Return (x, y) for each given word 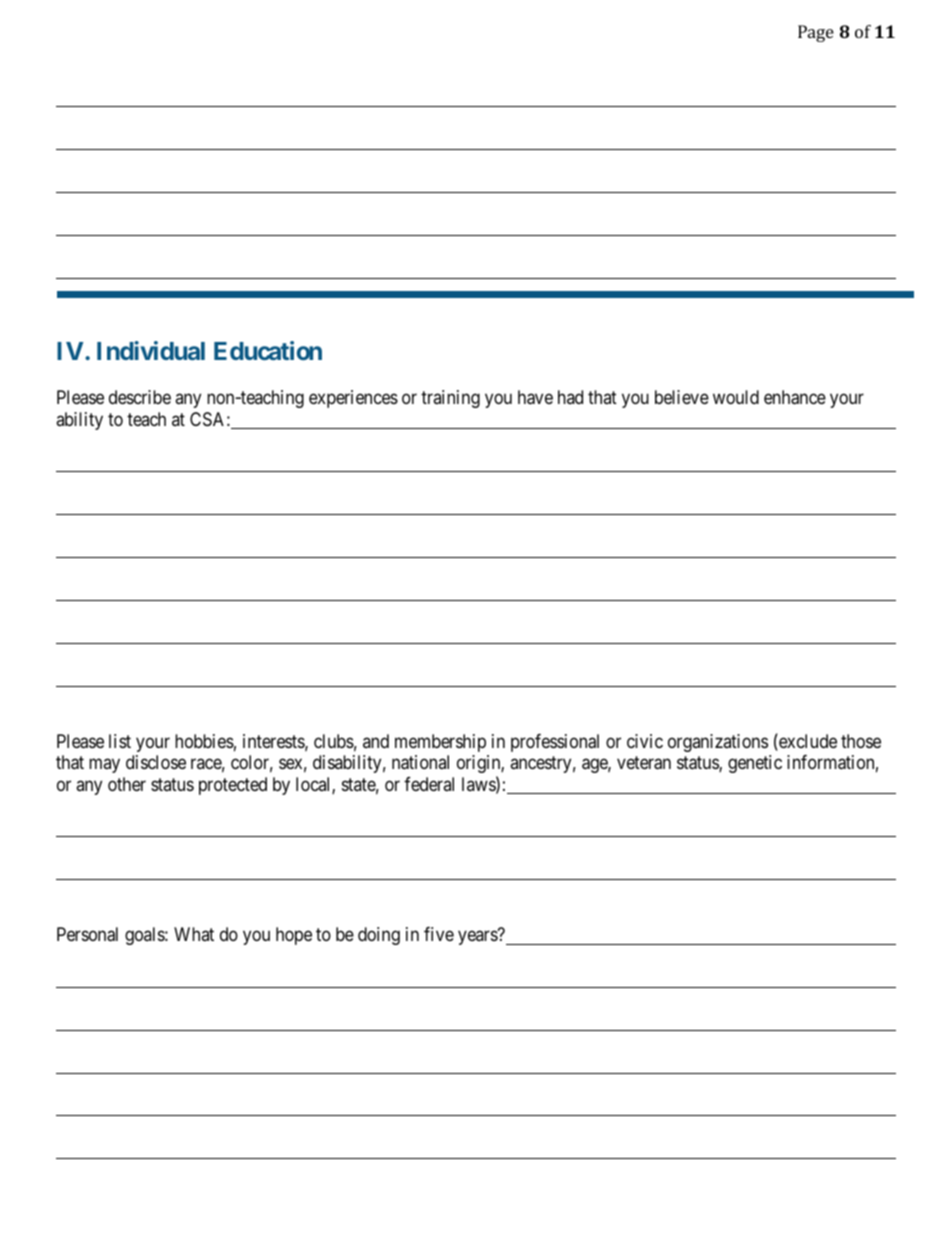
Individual (151, 350)
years (478, 938)
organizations (718, 743)
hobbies (204, 741)
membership (440, 743)
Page (816, 33)
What (194, 934)
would (736, 397)
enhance (795, 397)
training (450, 399)
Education (268, 350)
